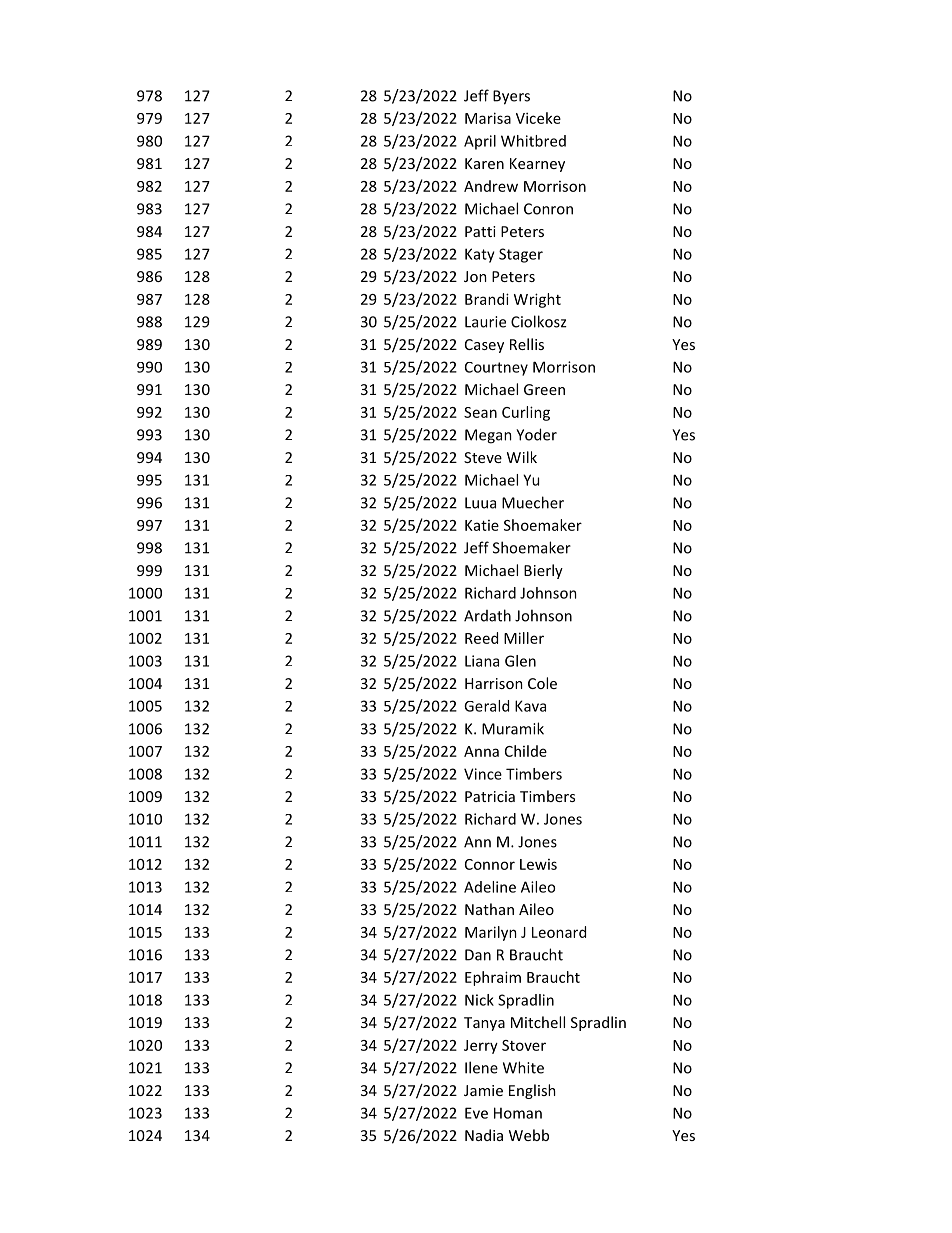 The width and height of the page is (952, 1233). I want to click on Casey, so click(484, 346).
